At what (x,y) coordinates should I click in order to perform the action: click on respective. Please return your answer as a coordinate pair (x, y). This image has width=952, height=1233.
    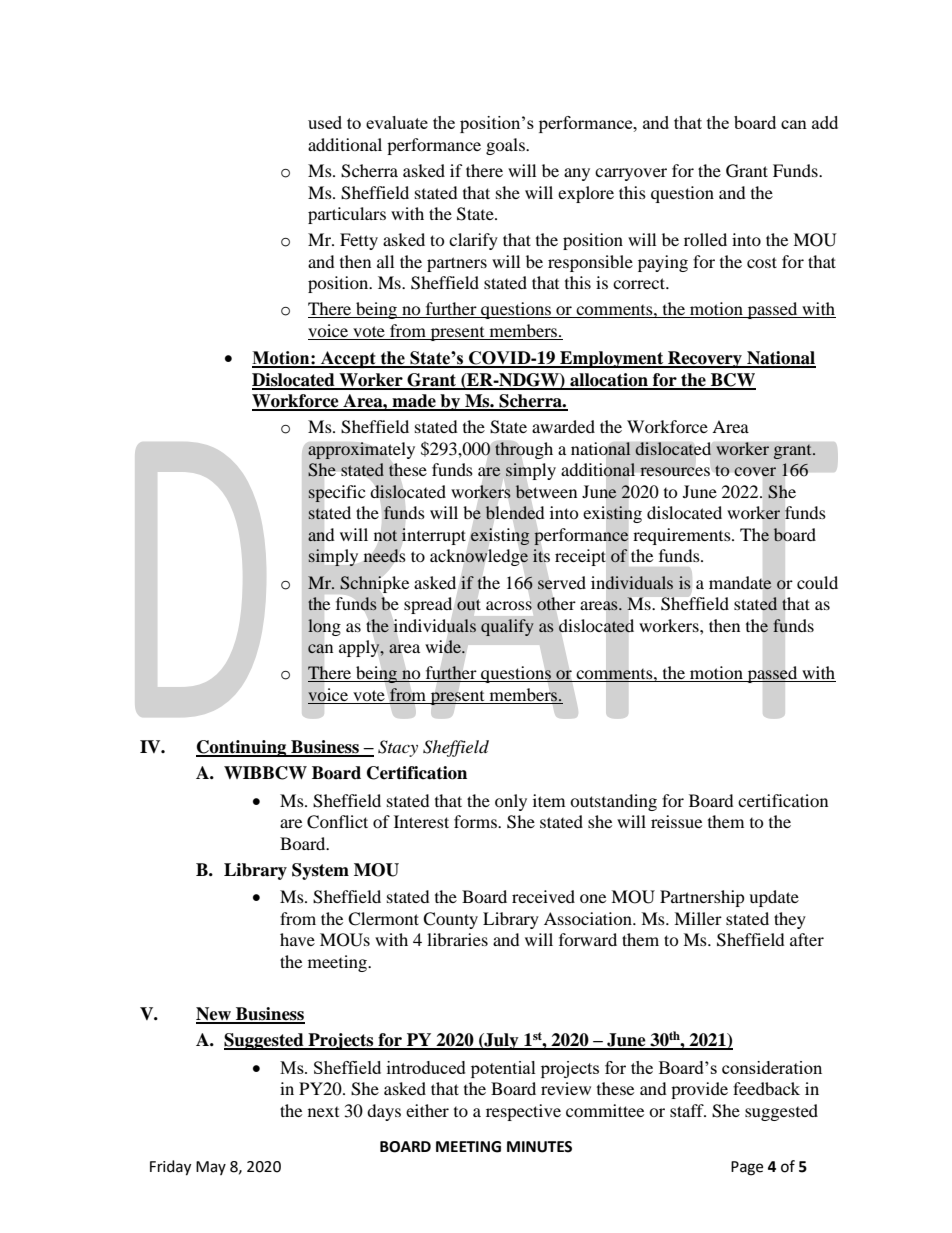
    Looking at the image, I should click on (523, 1112).
